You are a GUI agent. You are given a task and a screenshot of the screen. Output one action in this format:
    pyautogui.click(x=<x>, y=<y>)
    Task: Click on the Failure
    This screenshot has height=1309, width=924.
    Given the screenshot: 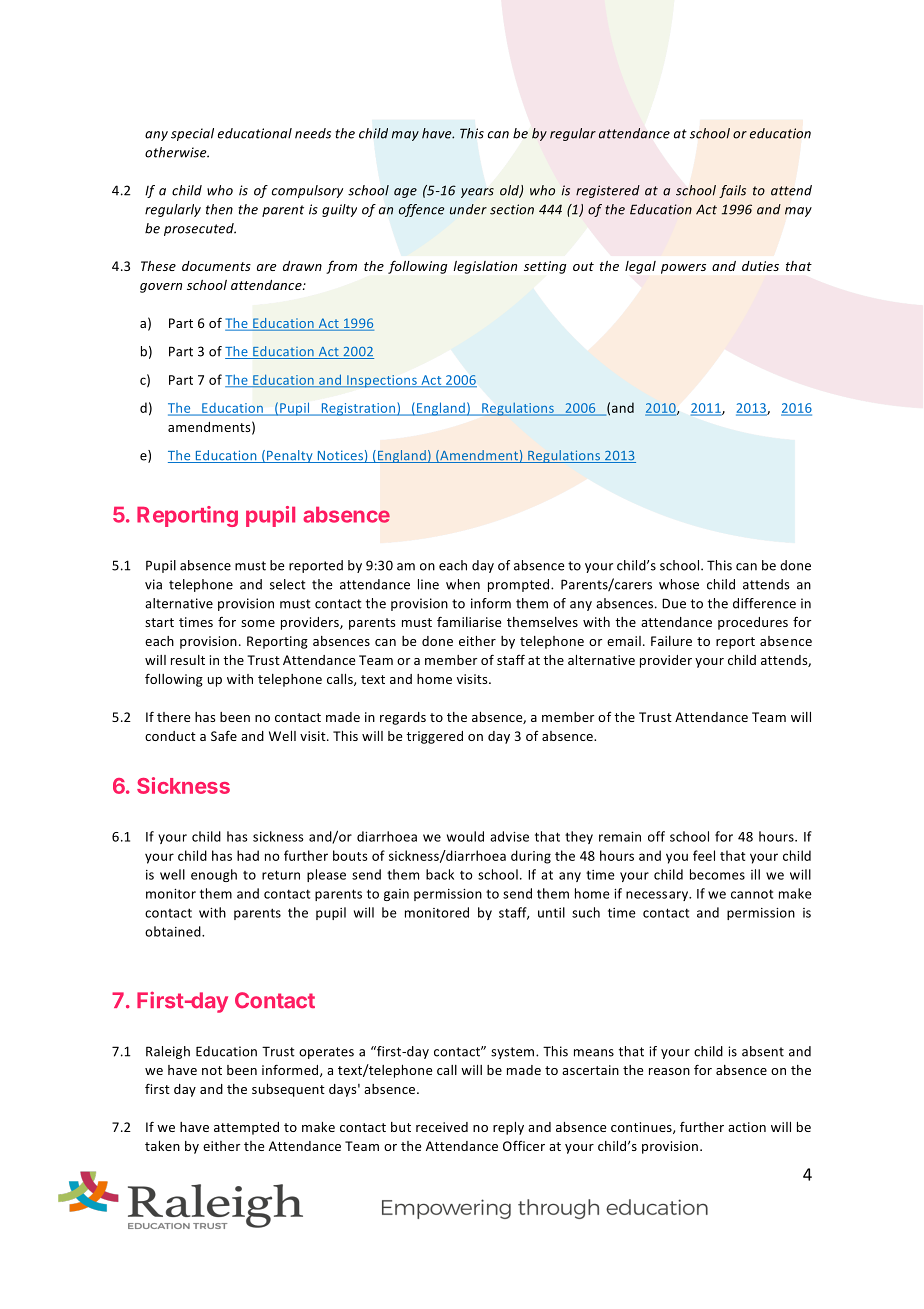 What is the action you would take?
    pyautogui.click(x=671, y=641)
